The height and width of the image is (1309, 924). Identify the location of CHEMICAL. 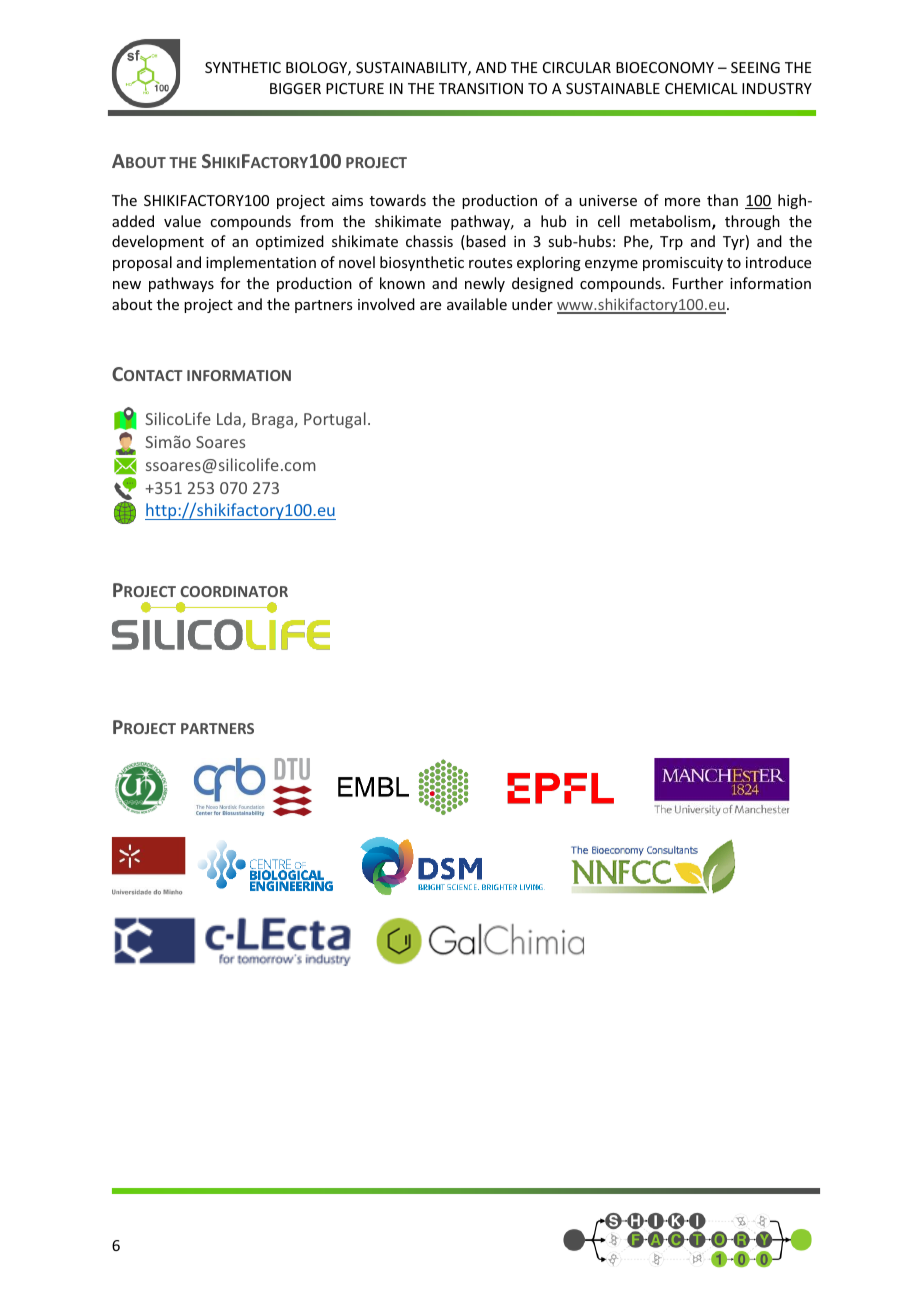
(701, 88).
